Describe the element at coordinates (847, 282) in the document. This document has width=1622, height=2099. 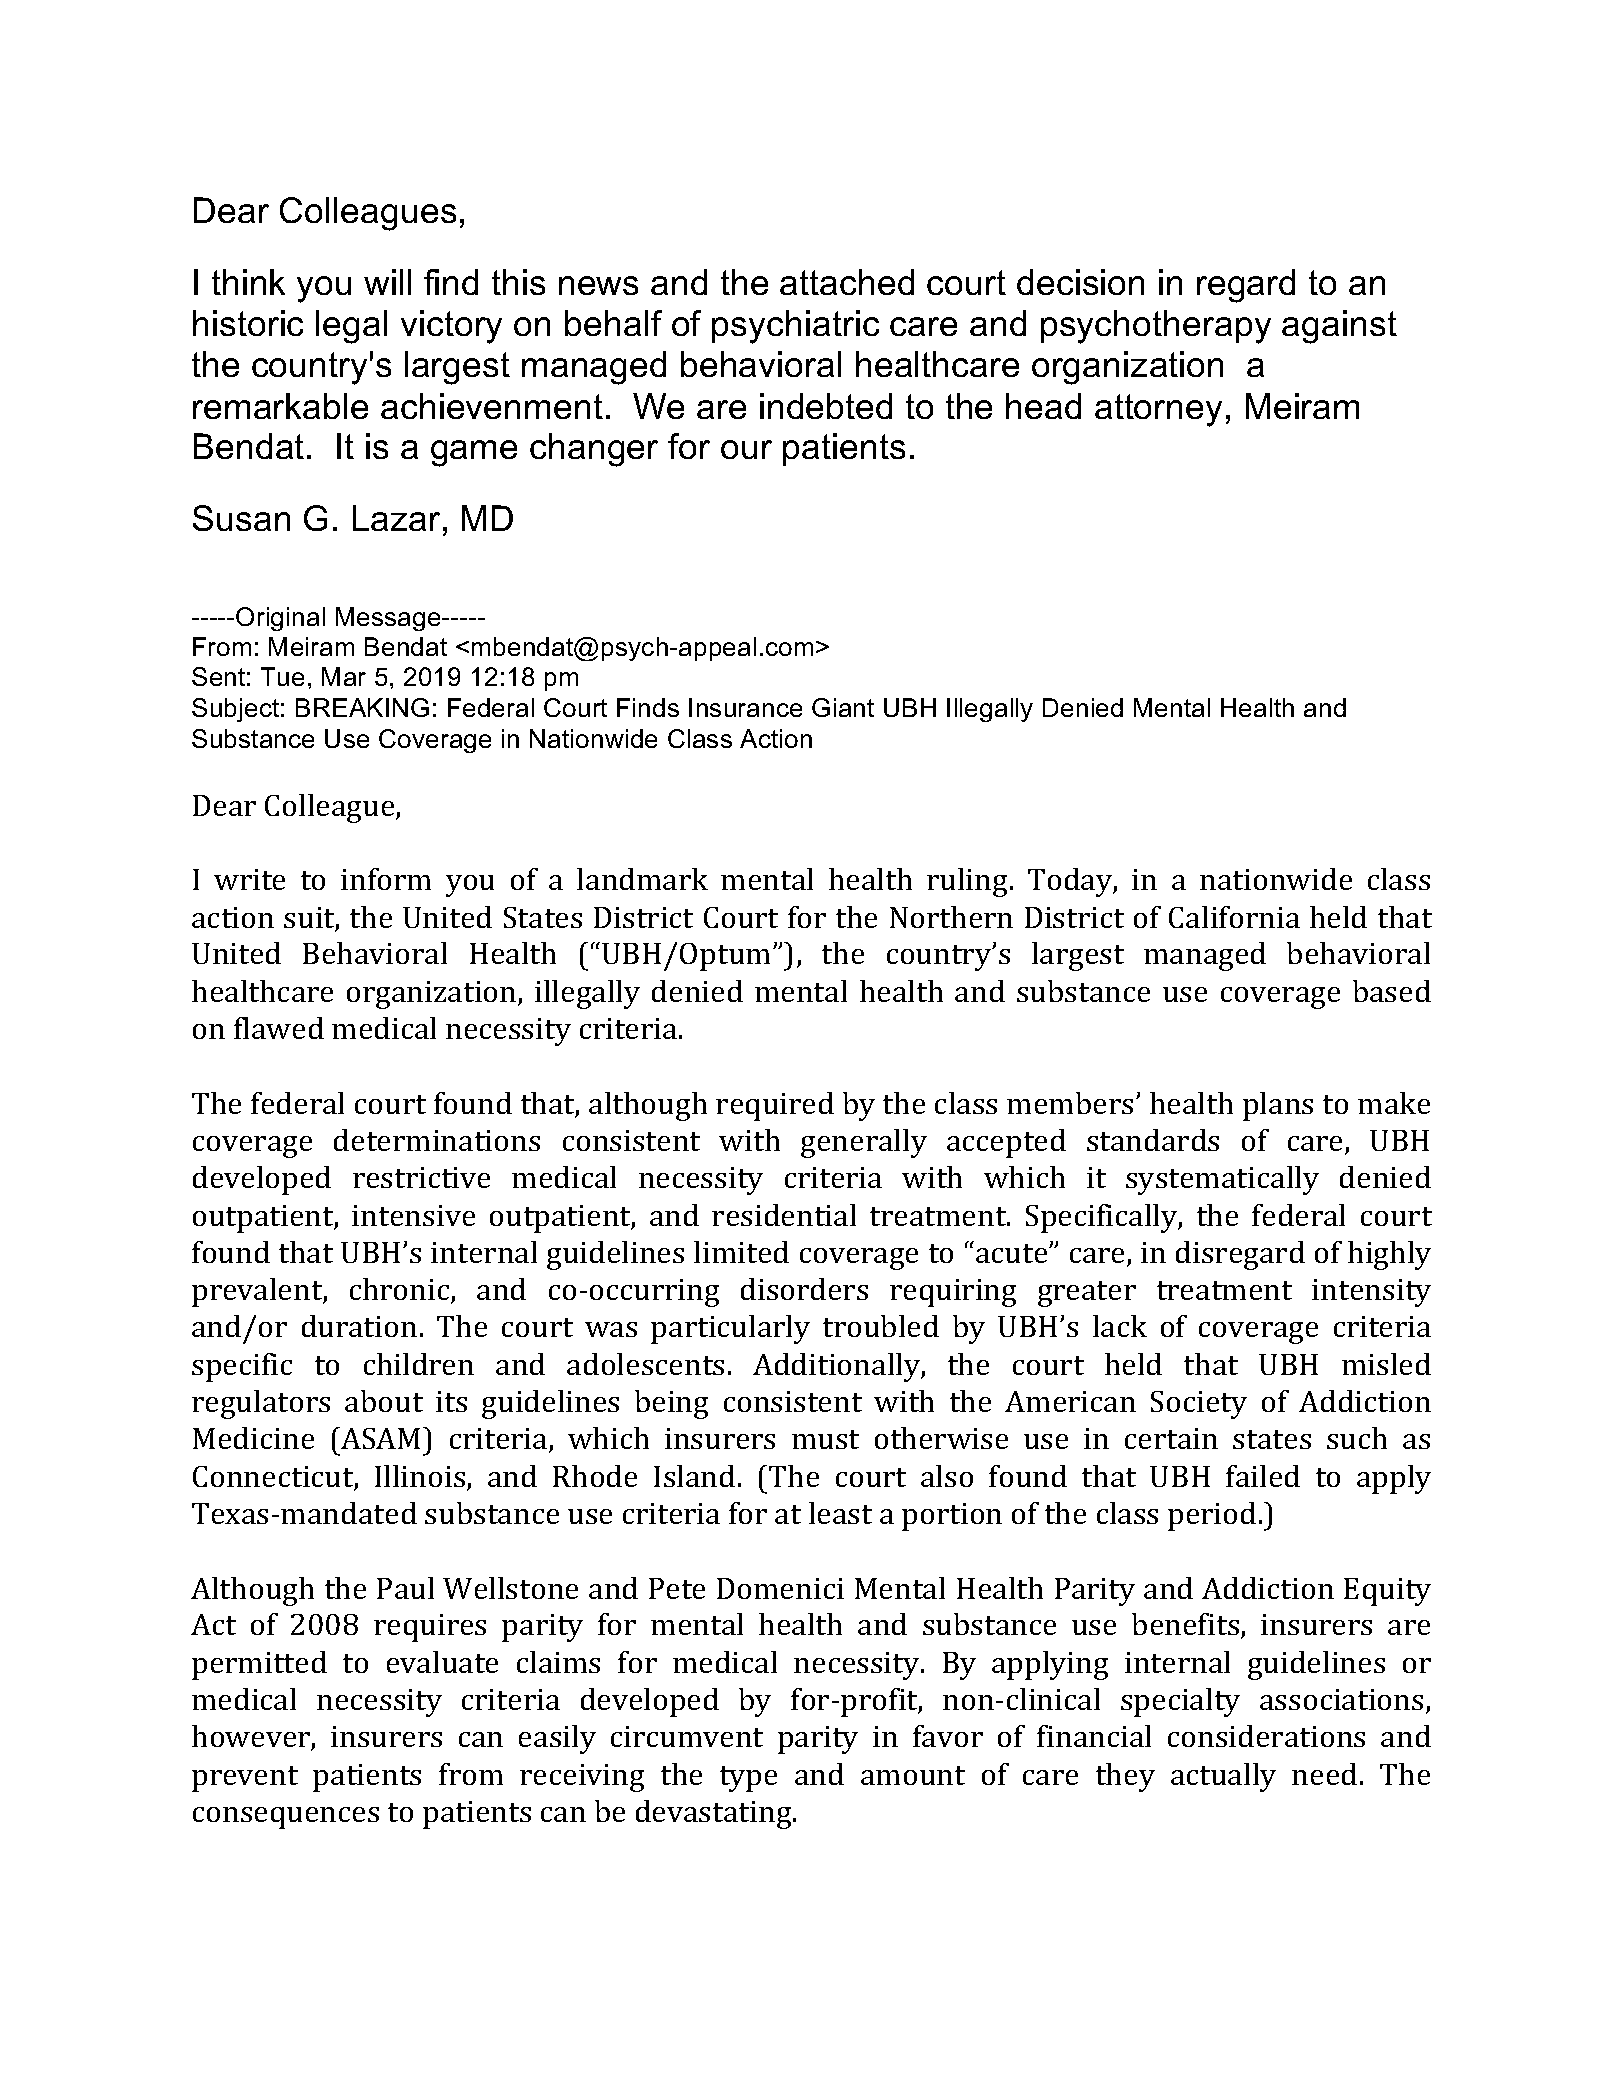
I see `attached` at that location.
